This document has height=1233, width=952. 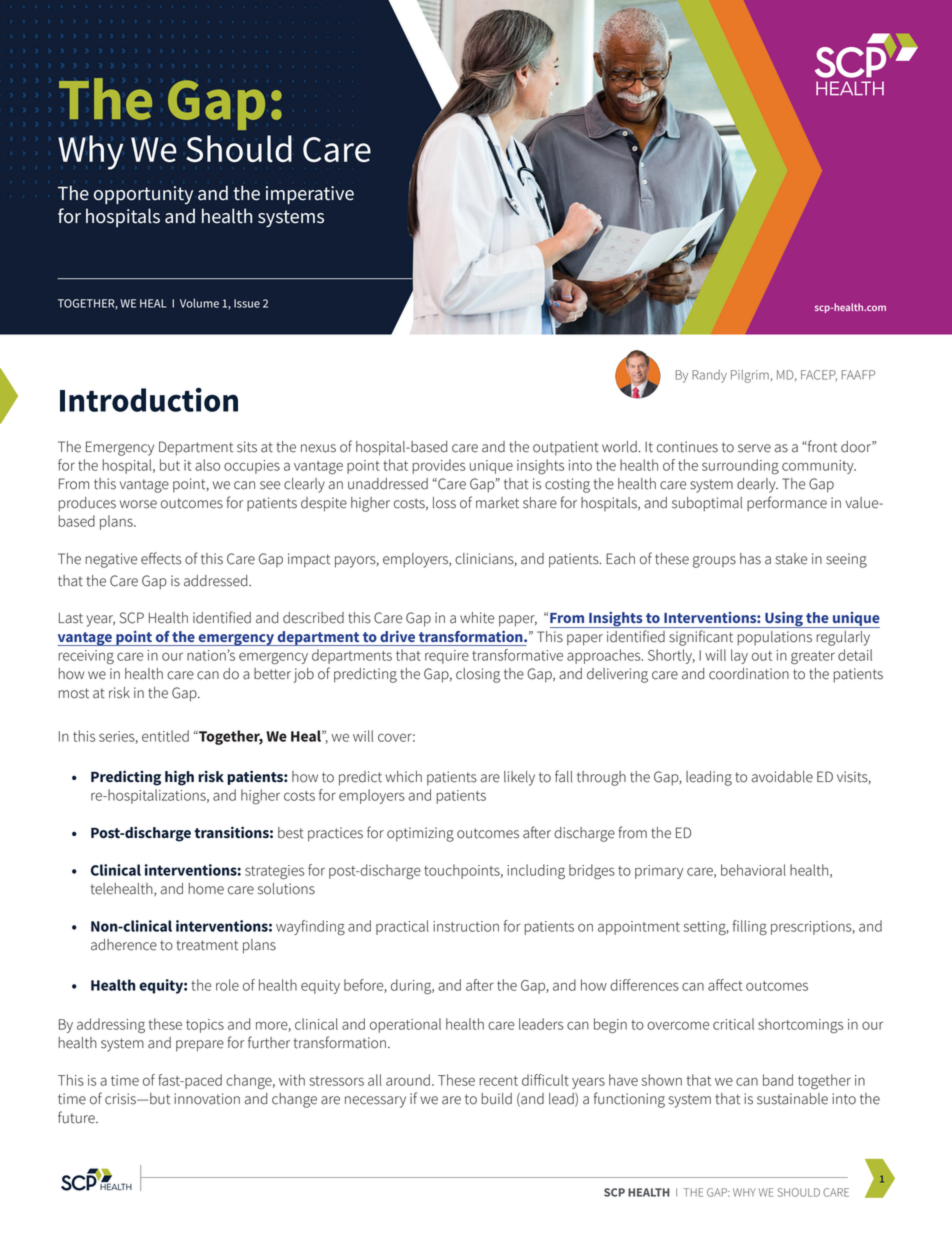 What do you see at coordinates (497, 1099) in the document?
I see `build` at bounding box center [497, 1099].
